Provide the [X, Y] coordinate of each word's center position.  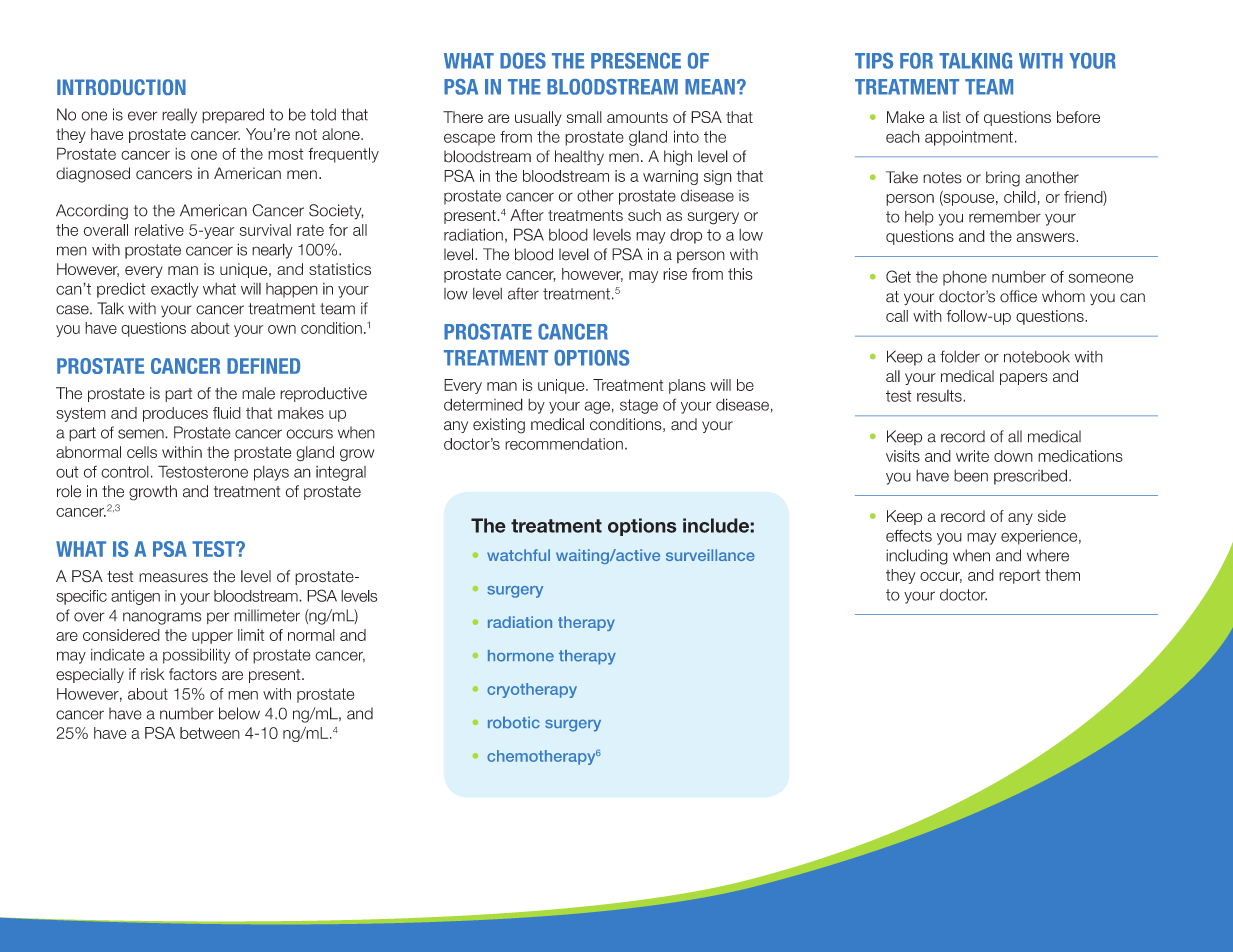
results [940, 396]
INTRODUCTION [121, 87]
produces [175, 414]
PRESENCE [636, 60]
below [239, 713]
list [952, 117]
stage [639, 406]
